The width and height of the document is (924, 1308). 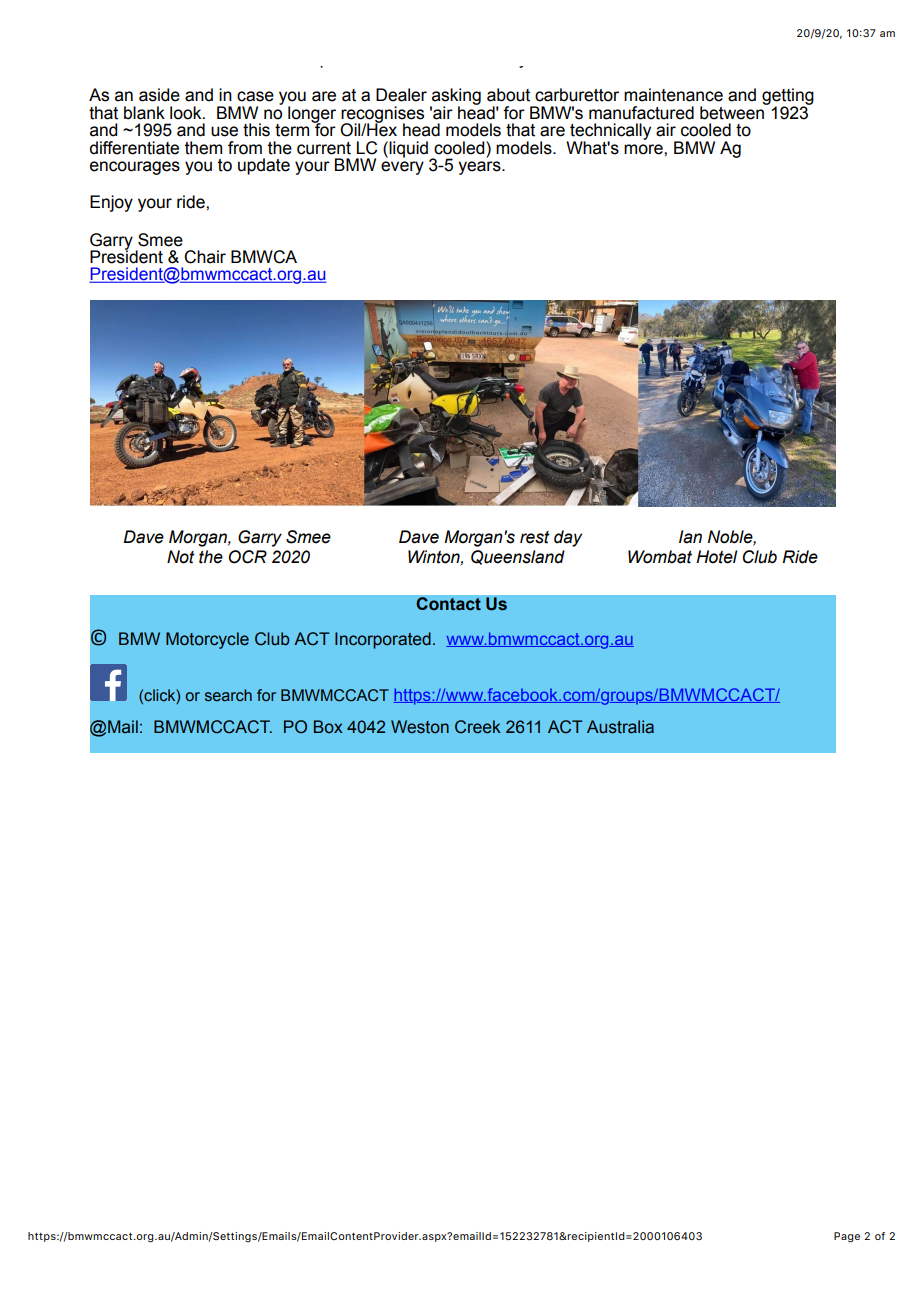 What do you see at coordinates (478, 727) in the document?
I see `Creek` at bounding box center [478, 727].
